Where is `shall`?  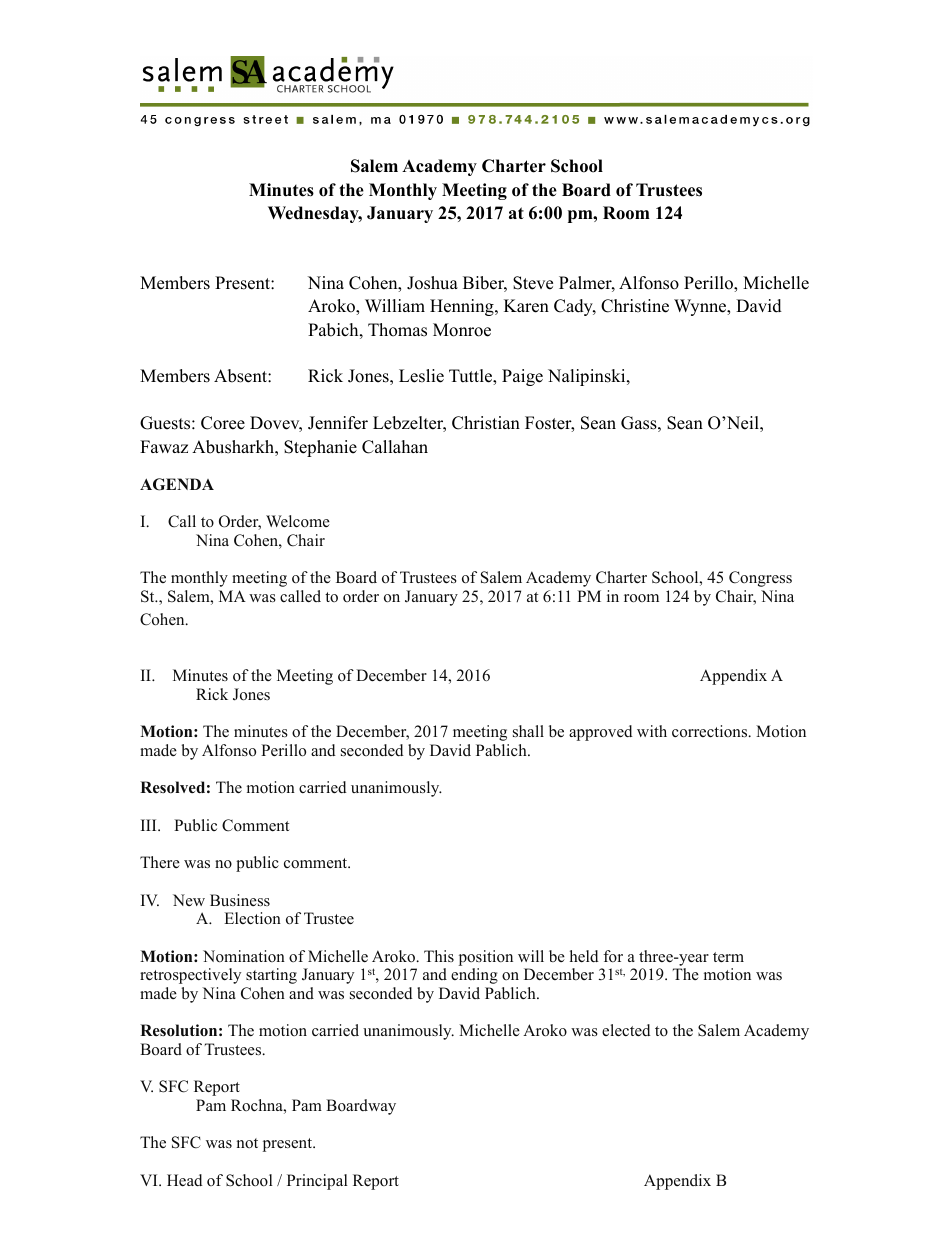
shall is located at coordinates (528, 731).
